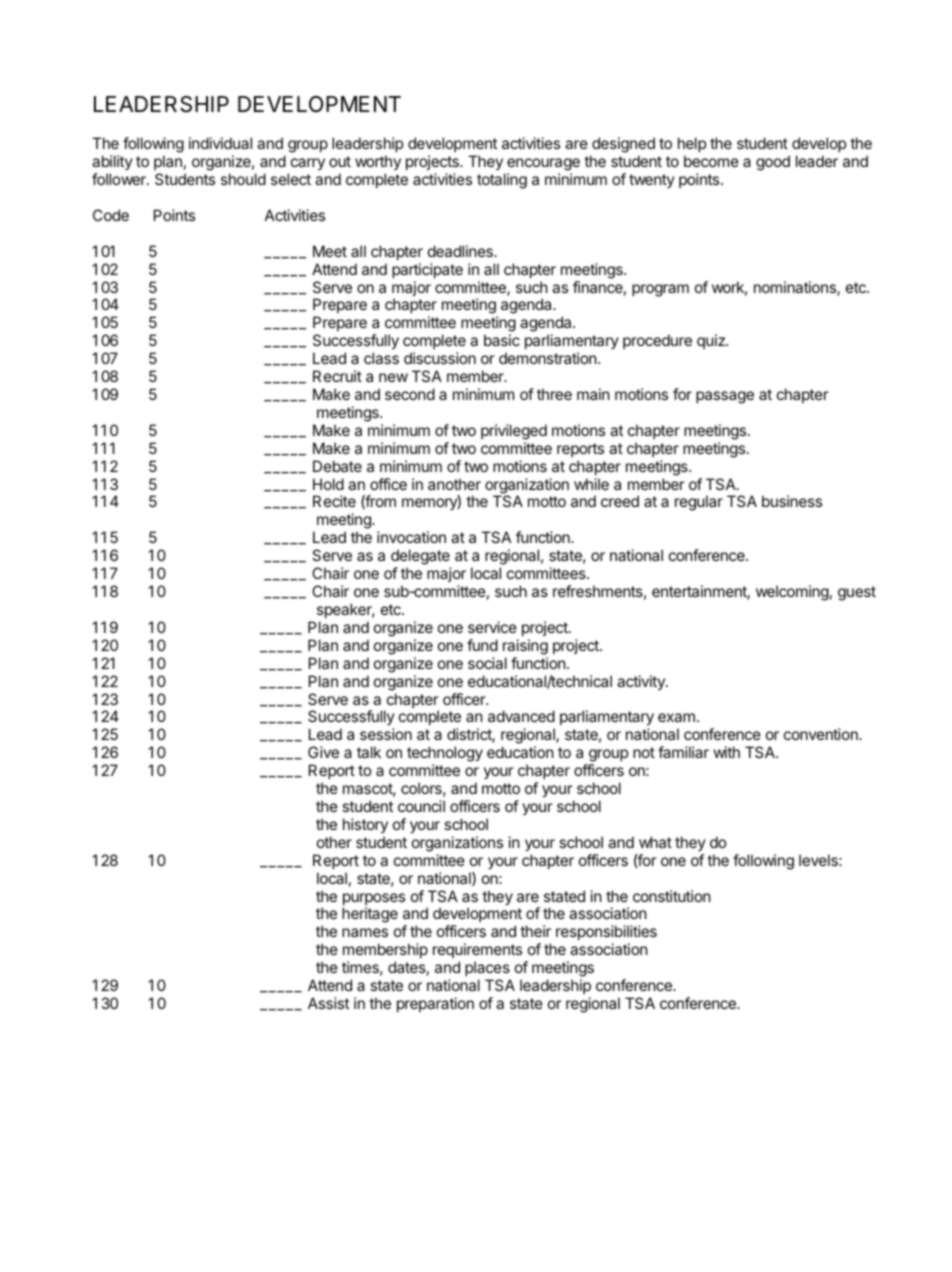 This document has height=1272, width=952. Describe the element at coordinates (323, 752) in the document. I see `Give` at that location.
